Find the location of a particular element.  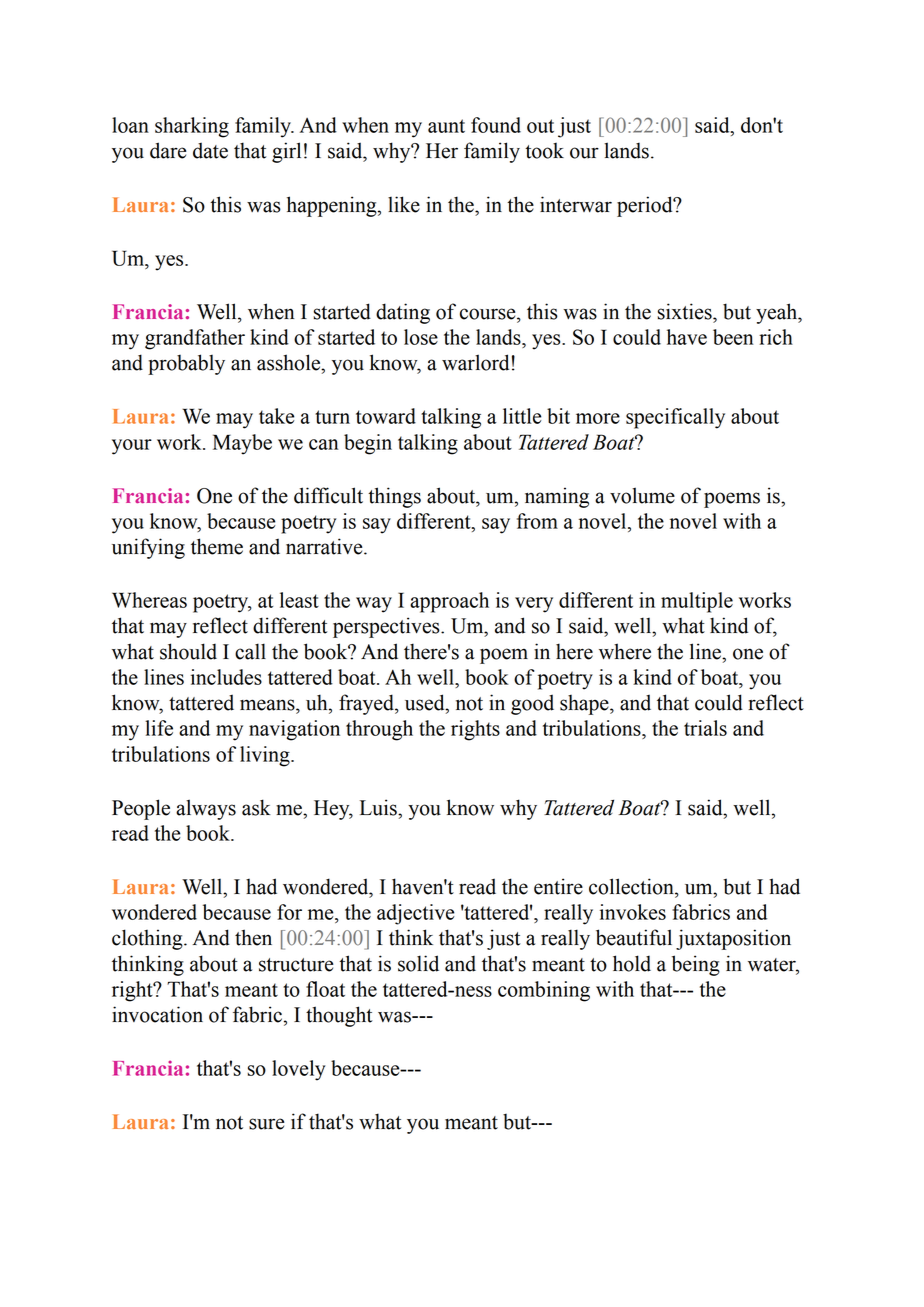

Luis is located at coordinates (379, 807).
